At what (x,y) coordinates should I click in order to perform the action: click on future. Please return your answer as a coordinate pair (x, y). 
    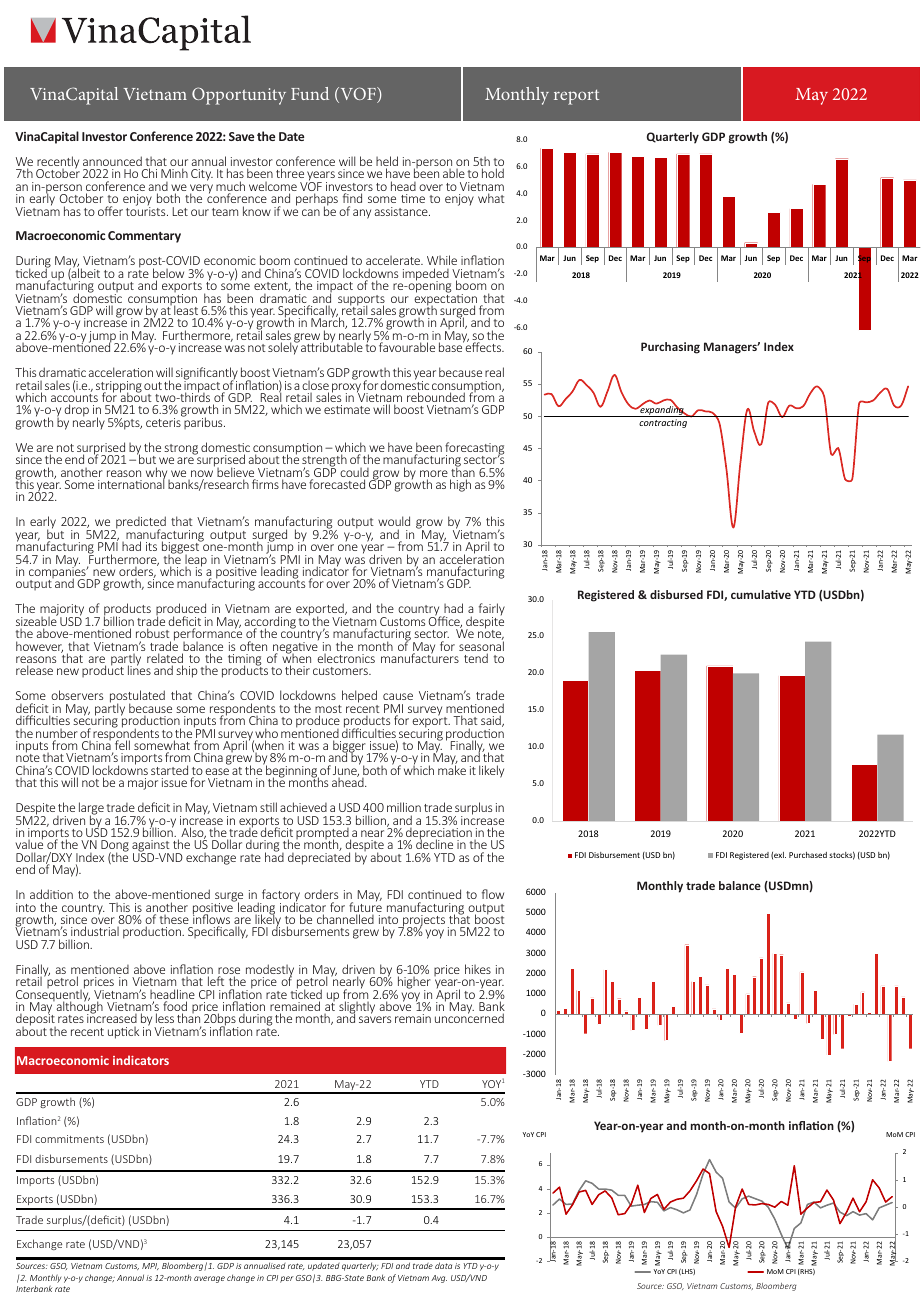
    Looking at the image, I should click on (365, 907).
